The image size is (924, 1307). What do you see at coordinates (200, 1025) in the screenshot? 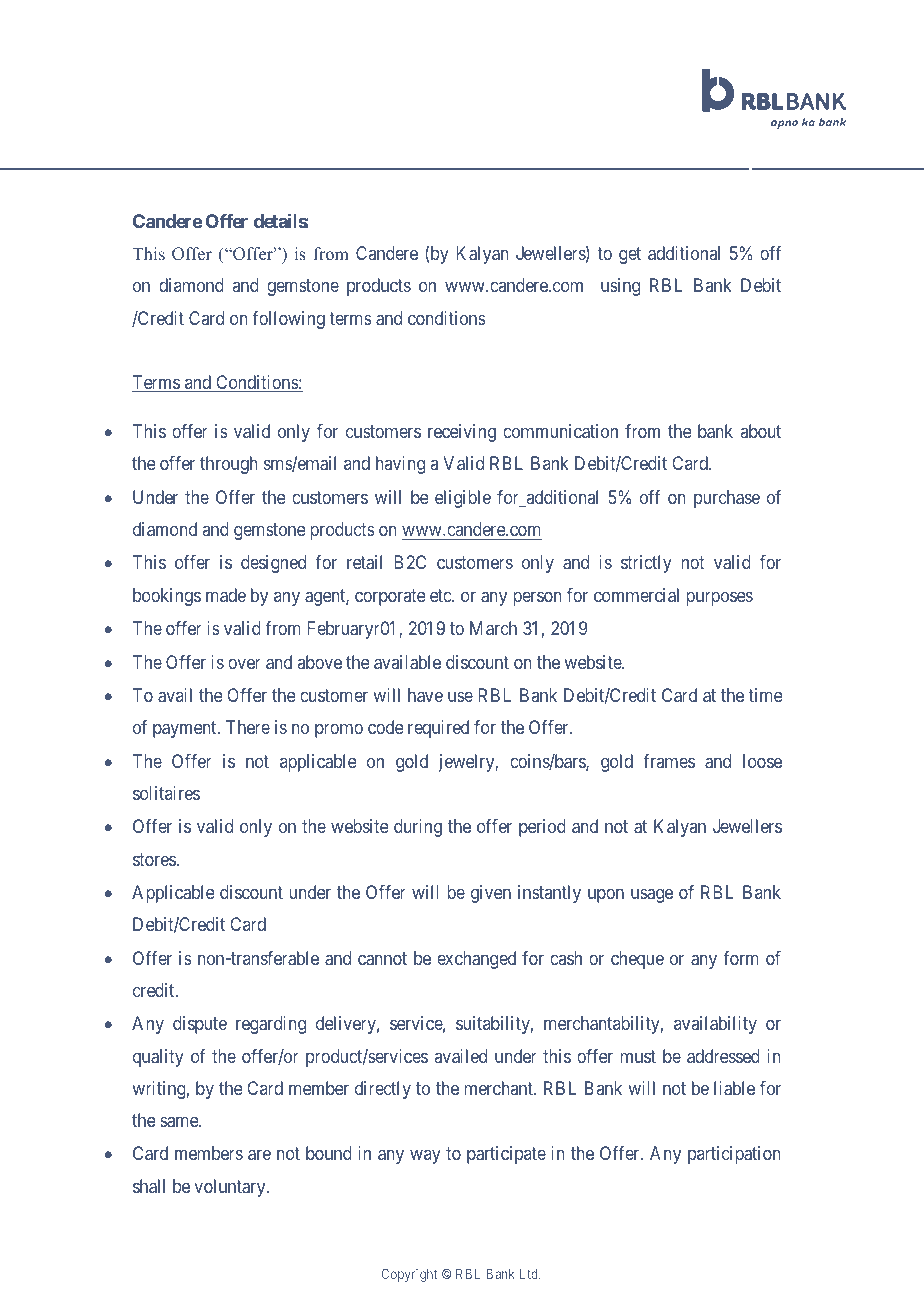
I see `dispute` at bounding box center [200, 1025].
